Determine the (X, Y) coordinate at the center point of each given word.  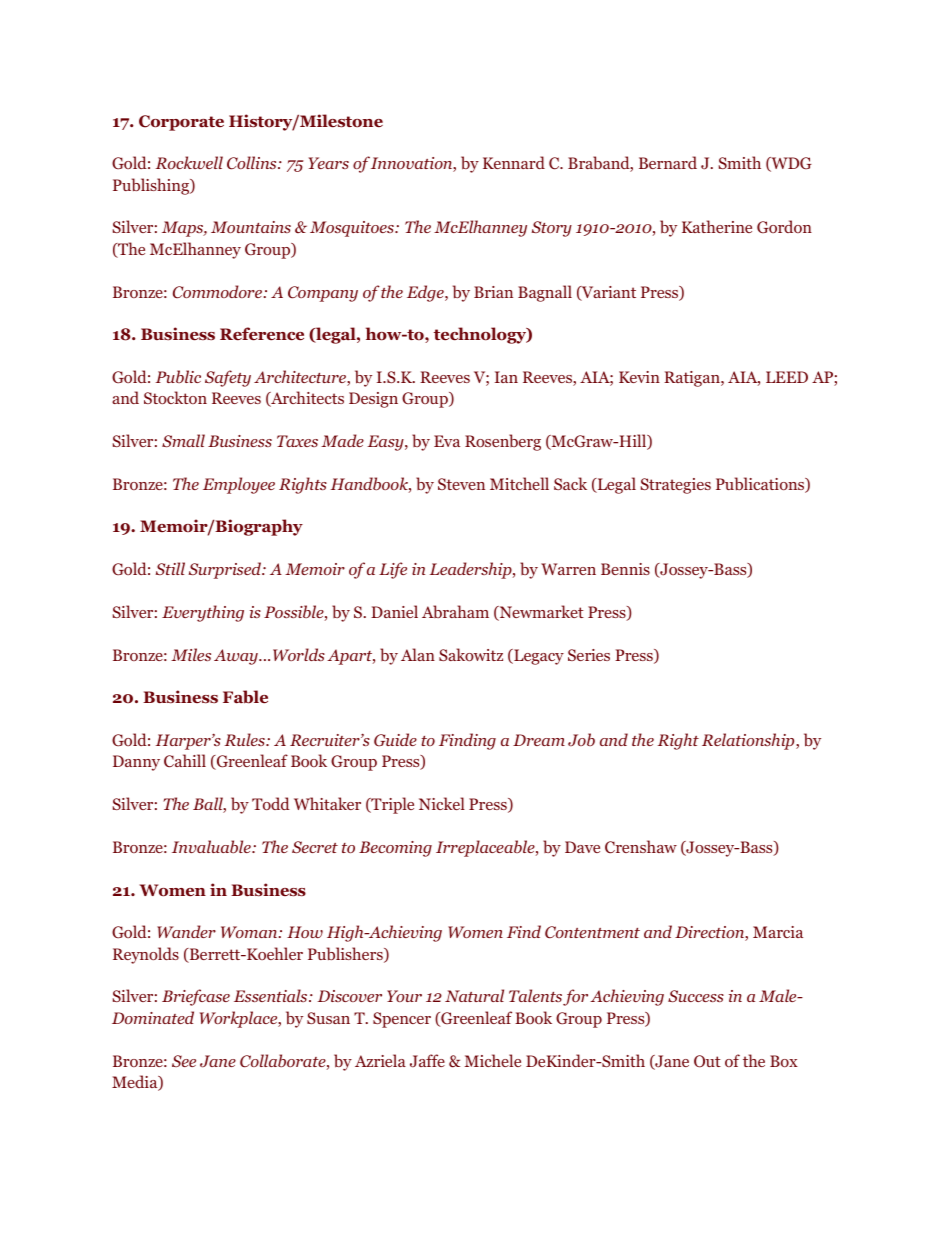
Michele (493, 1060)
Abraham (455, 611)
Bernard (668, 162)
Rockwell (189, 162)
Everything (203, 613)
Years (329, 163)
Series (589, 655)
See (184, 1061)
